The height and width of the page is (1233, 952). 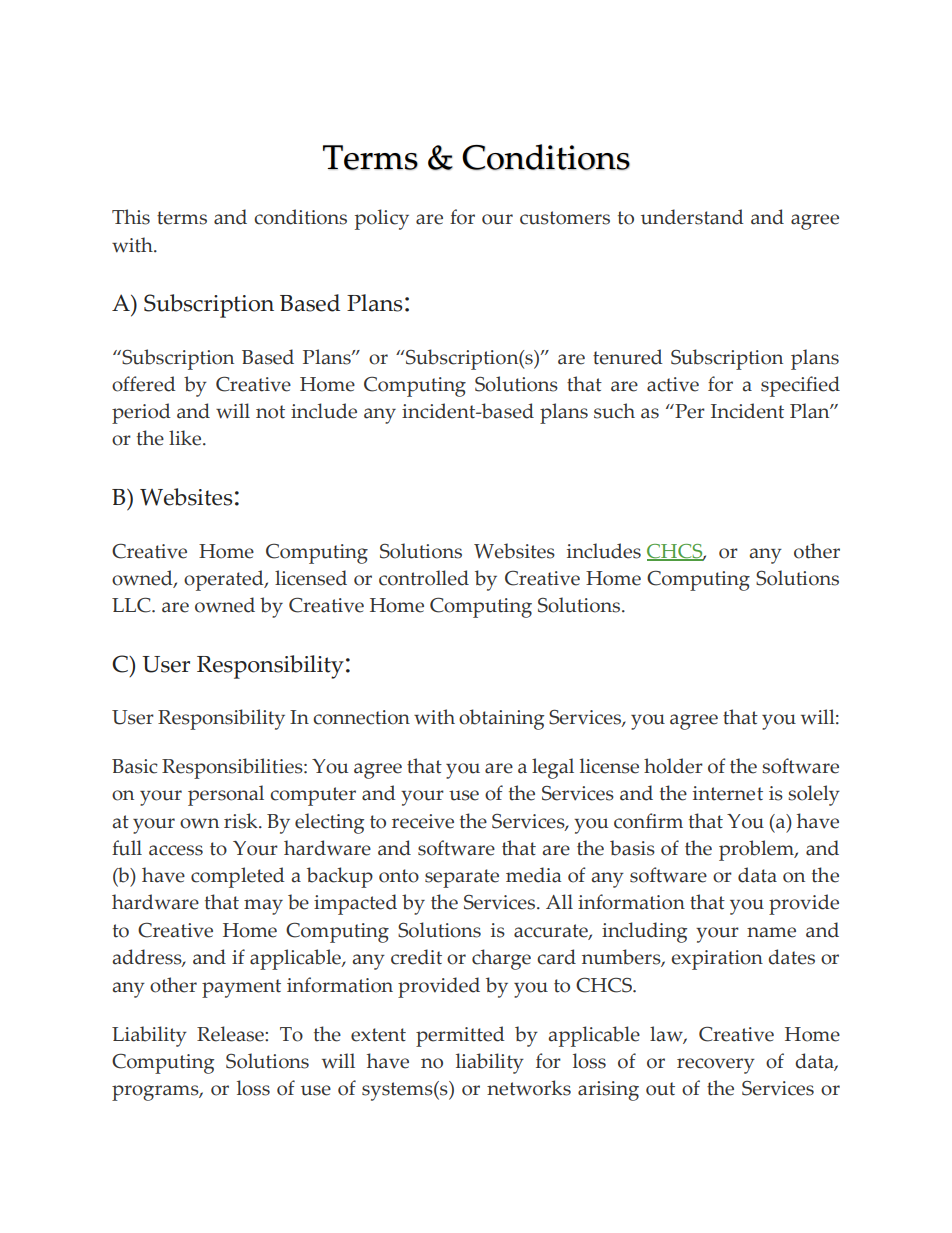 I want to click on policy, so click(x=382, y=219).
